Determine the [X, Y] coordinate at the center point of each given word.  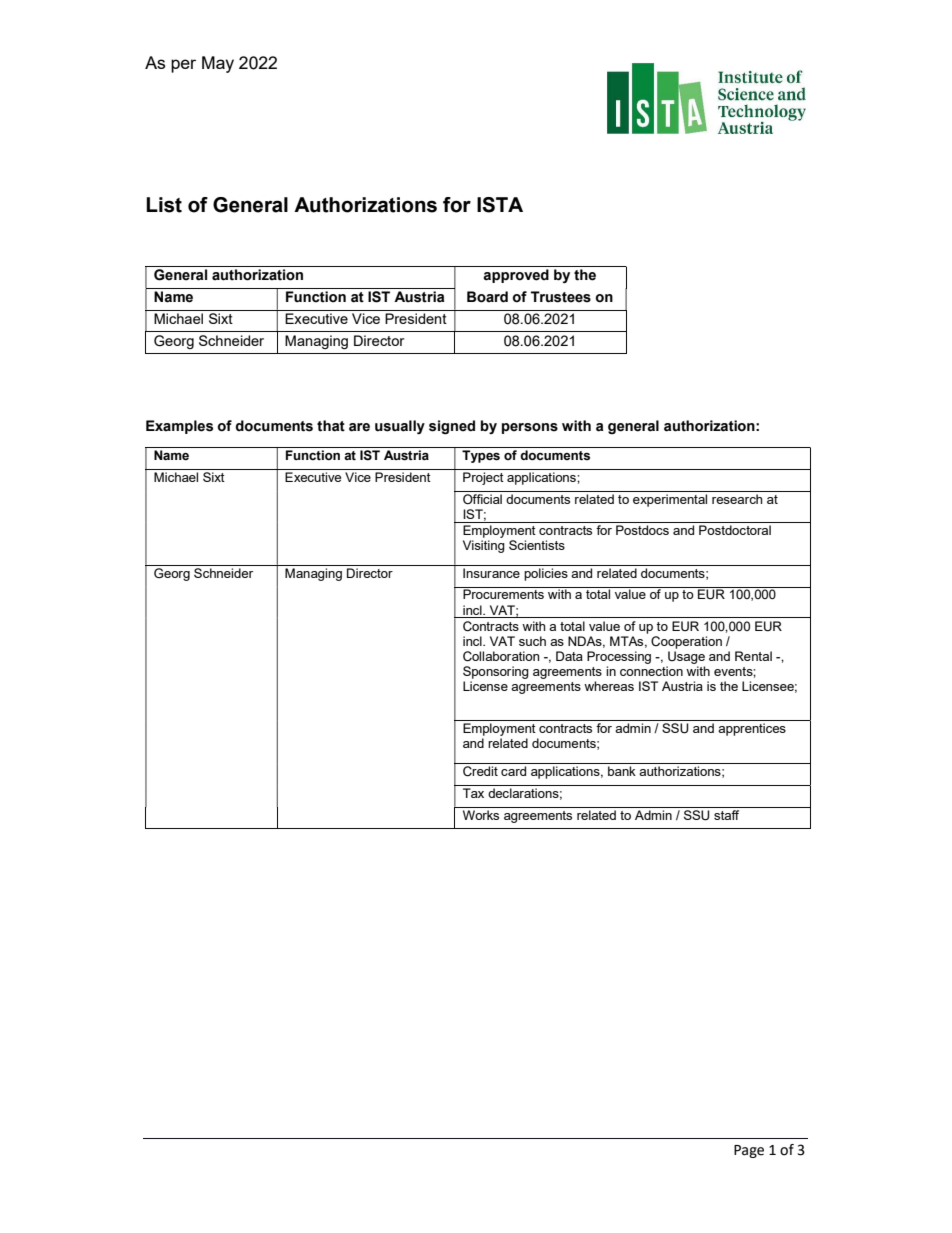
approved [516, 276]
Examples [179, 427]
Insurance [491, 573]
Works [481, 815]
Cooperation [686, 642]
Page [749, 1151]
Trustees [561, 297]
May [218, 64]
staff [727, 813]
